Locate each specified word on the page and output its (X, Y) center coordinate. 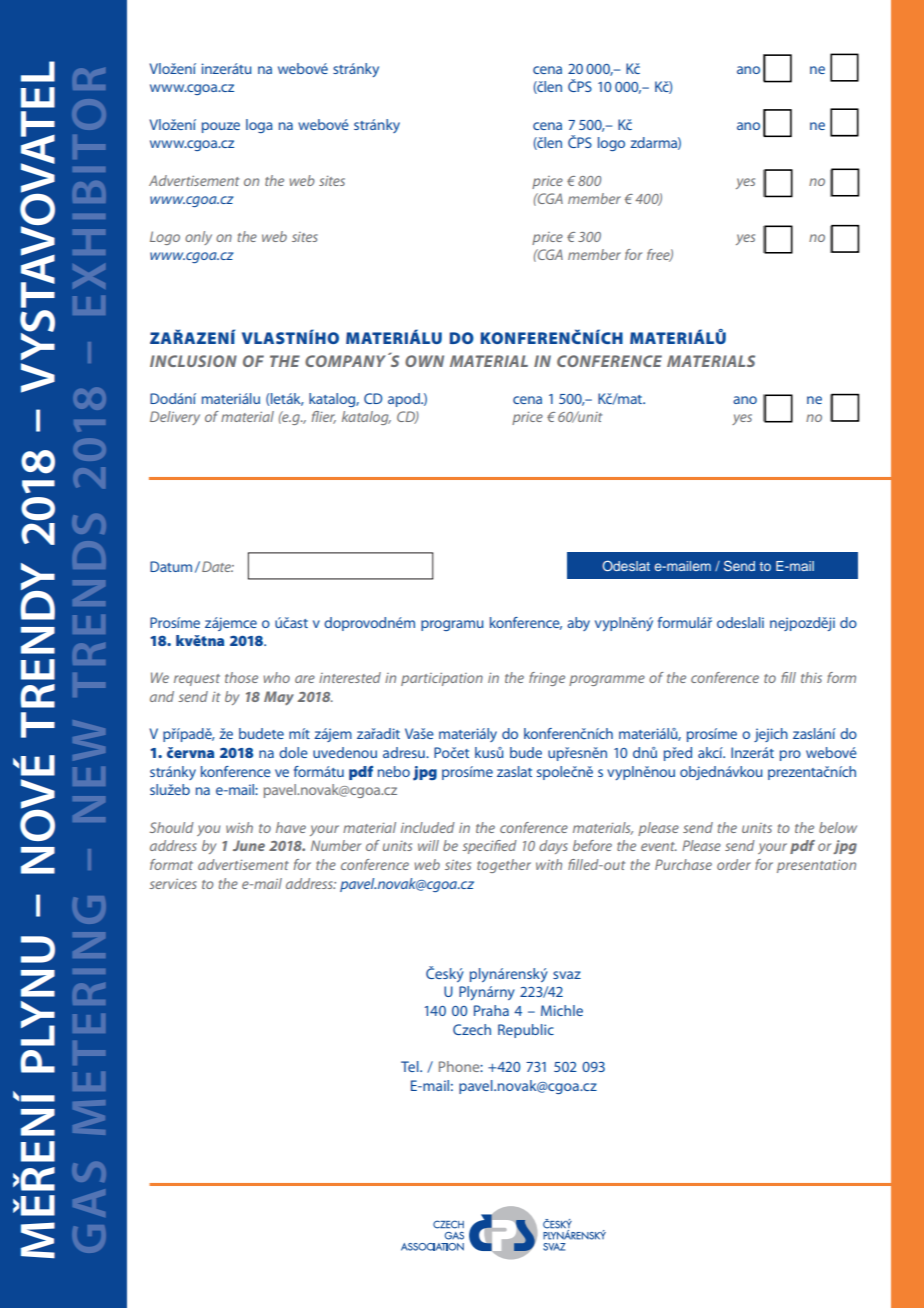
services (173, 884)
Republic (526, 1031)
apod (405, 400)
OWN (424, 361)
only (198, 238)
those (241, 677)
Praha (491, 1010)
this (811, 677)
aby (578, 624)
